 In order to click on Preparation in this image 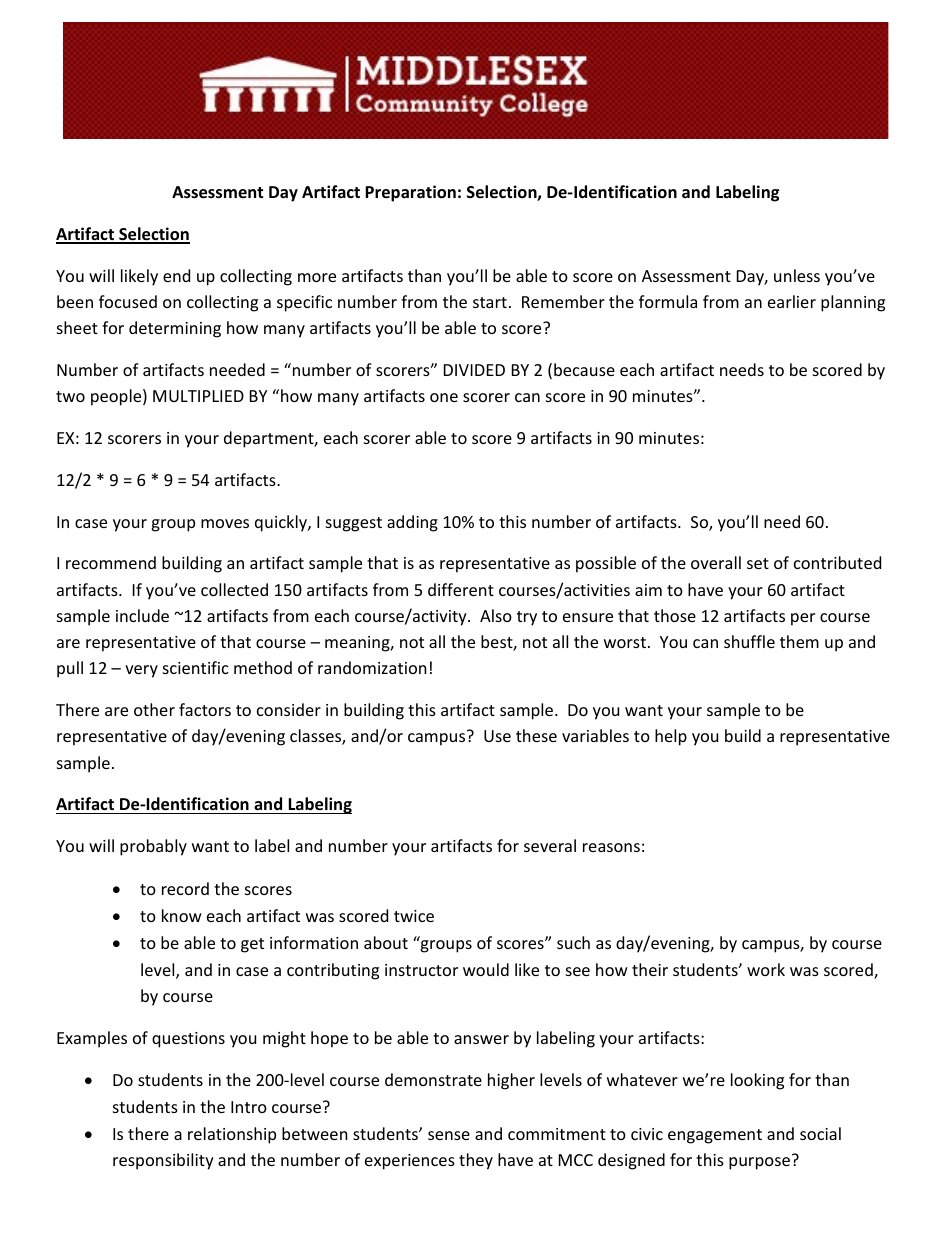, I will do `click(410, 193)`.
